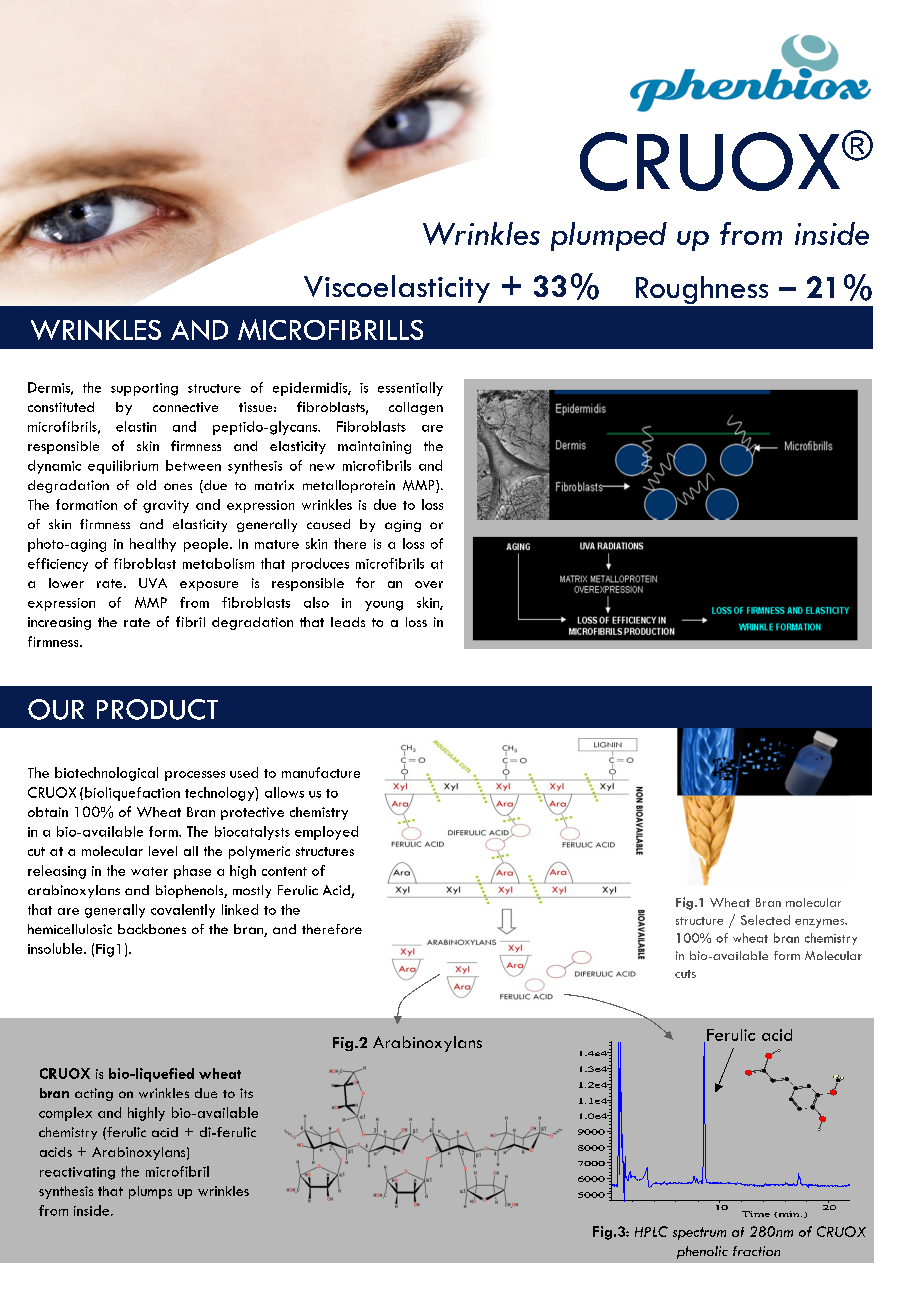  What do you see at coordinates (765, 920) in the document?
I see `Selected` at bounding box center [765, 920].
